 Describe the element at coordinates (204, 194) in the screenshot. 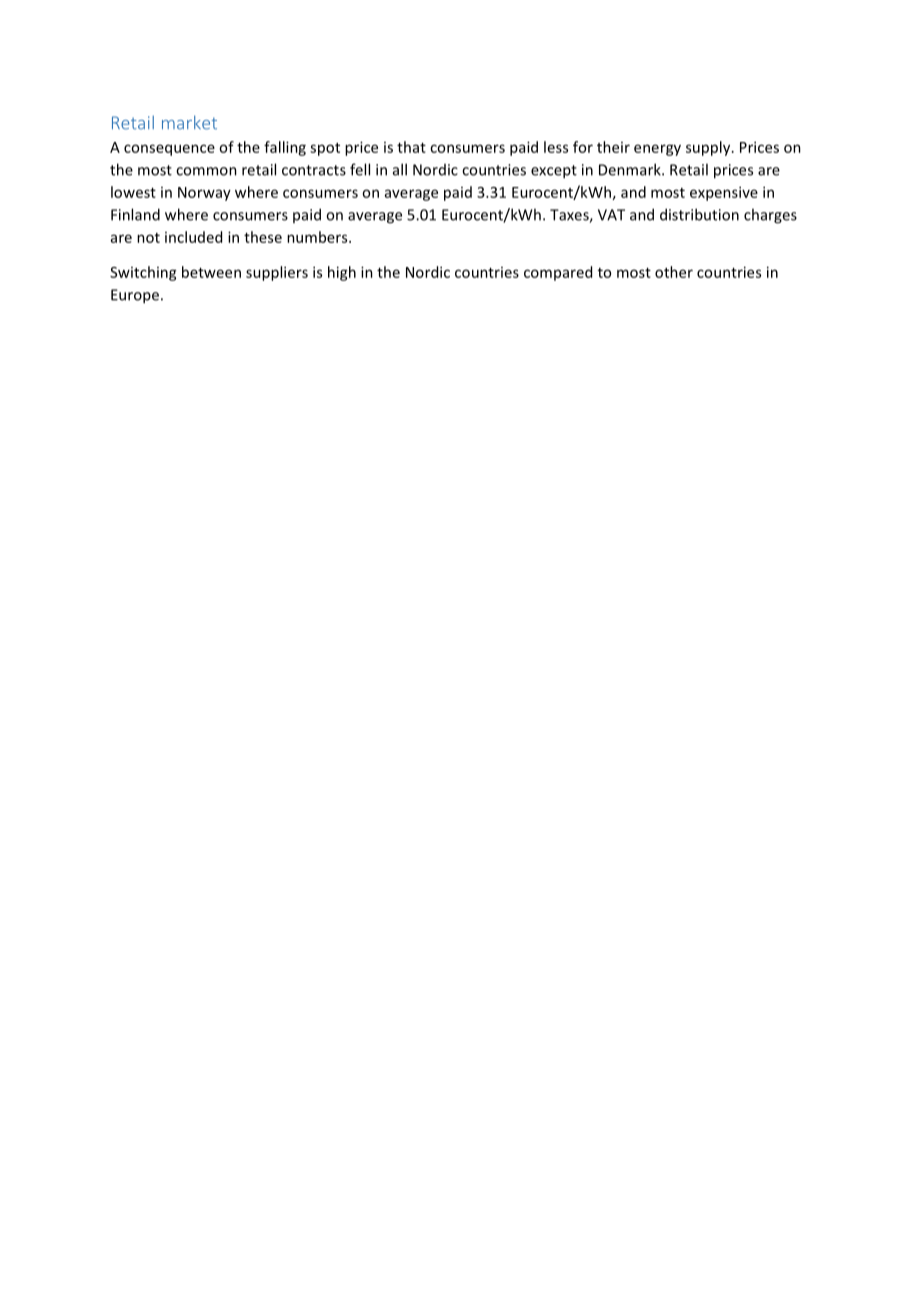

I see `Norway` at that location.
